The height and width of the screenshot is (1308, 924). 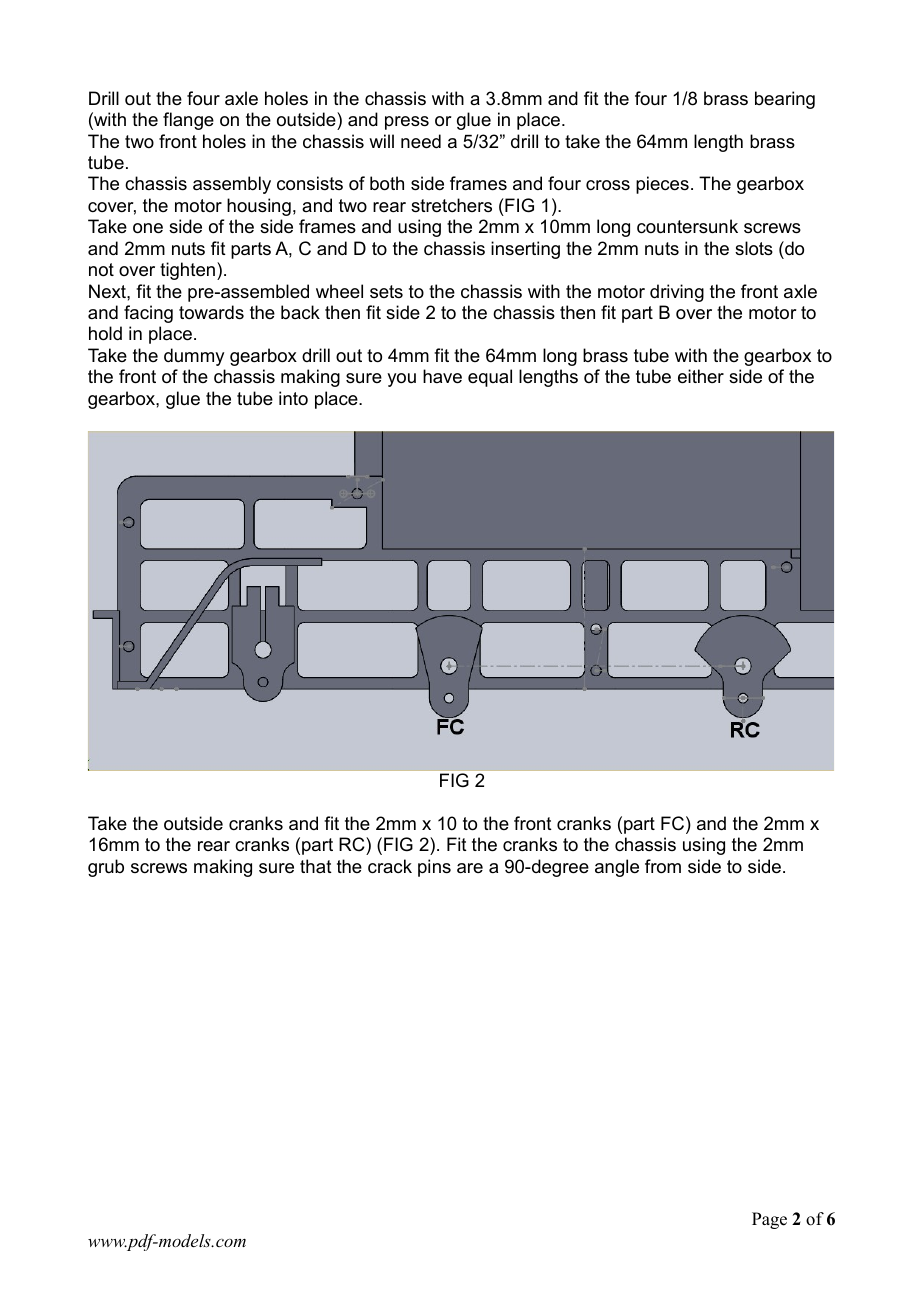 I want to click on from, so click(x=663, y=866).
